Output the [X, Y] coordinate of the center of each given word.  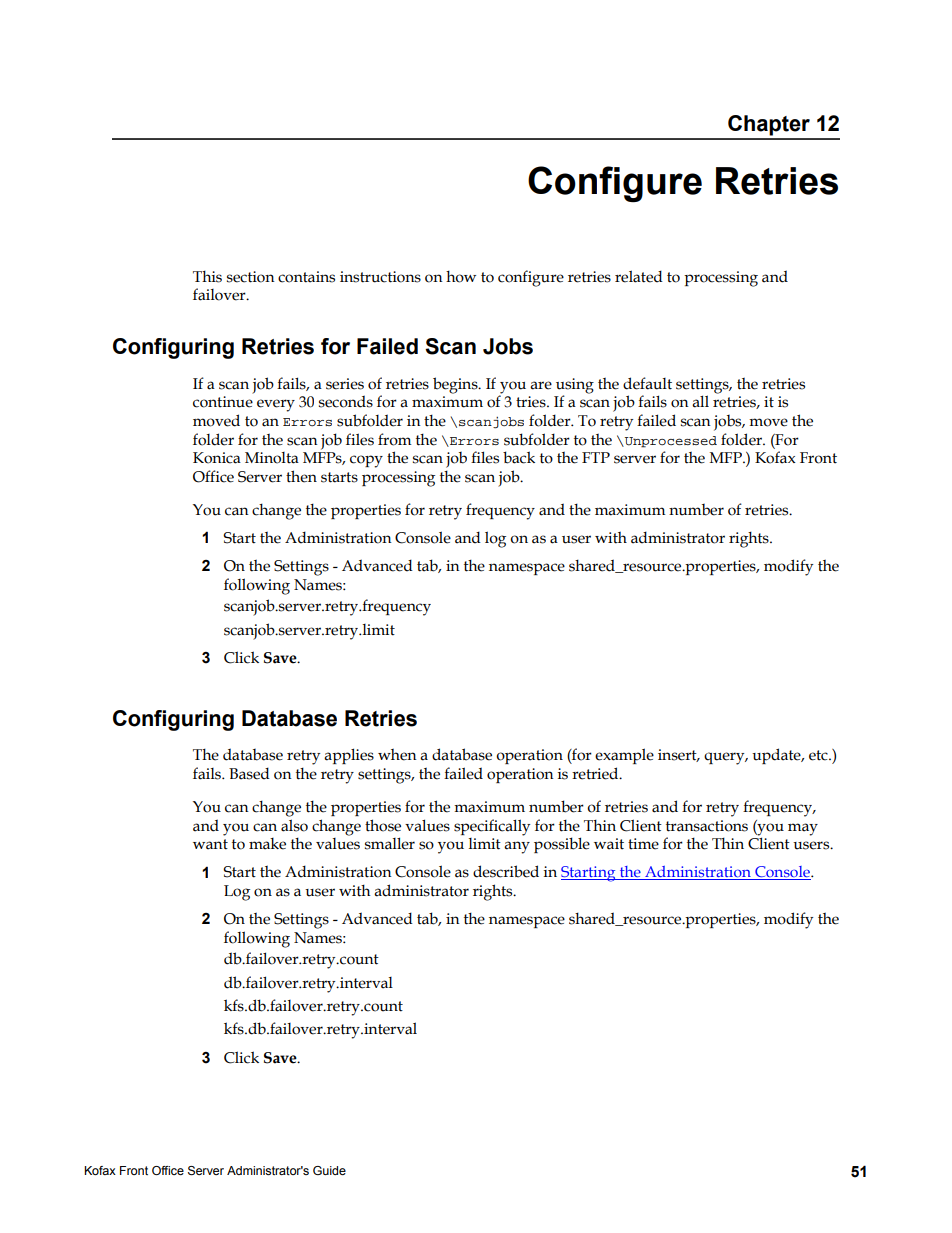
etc [819, 755]
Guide [329, 1170]
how [461, 276]
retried [596, 773]
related [639, 276]
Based [249, 773]
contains [306, 277]
